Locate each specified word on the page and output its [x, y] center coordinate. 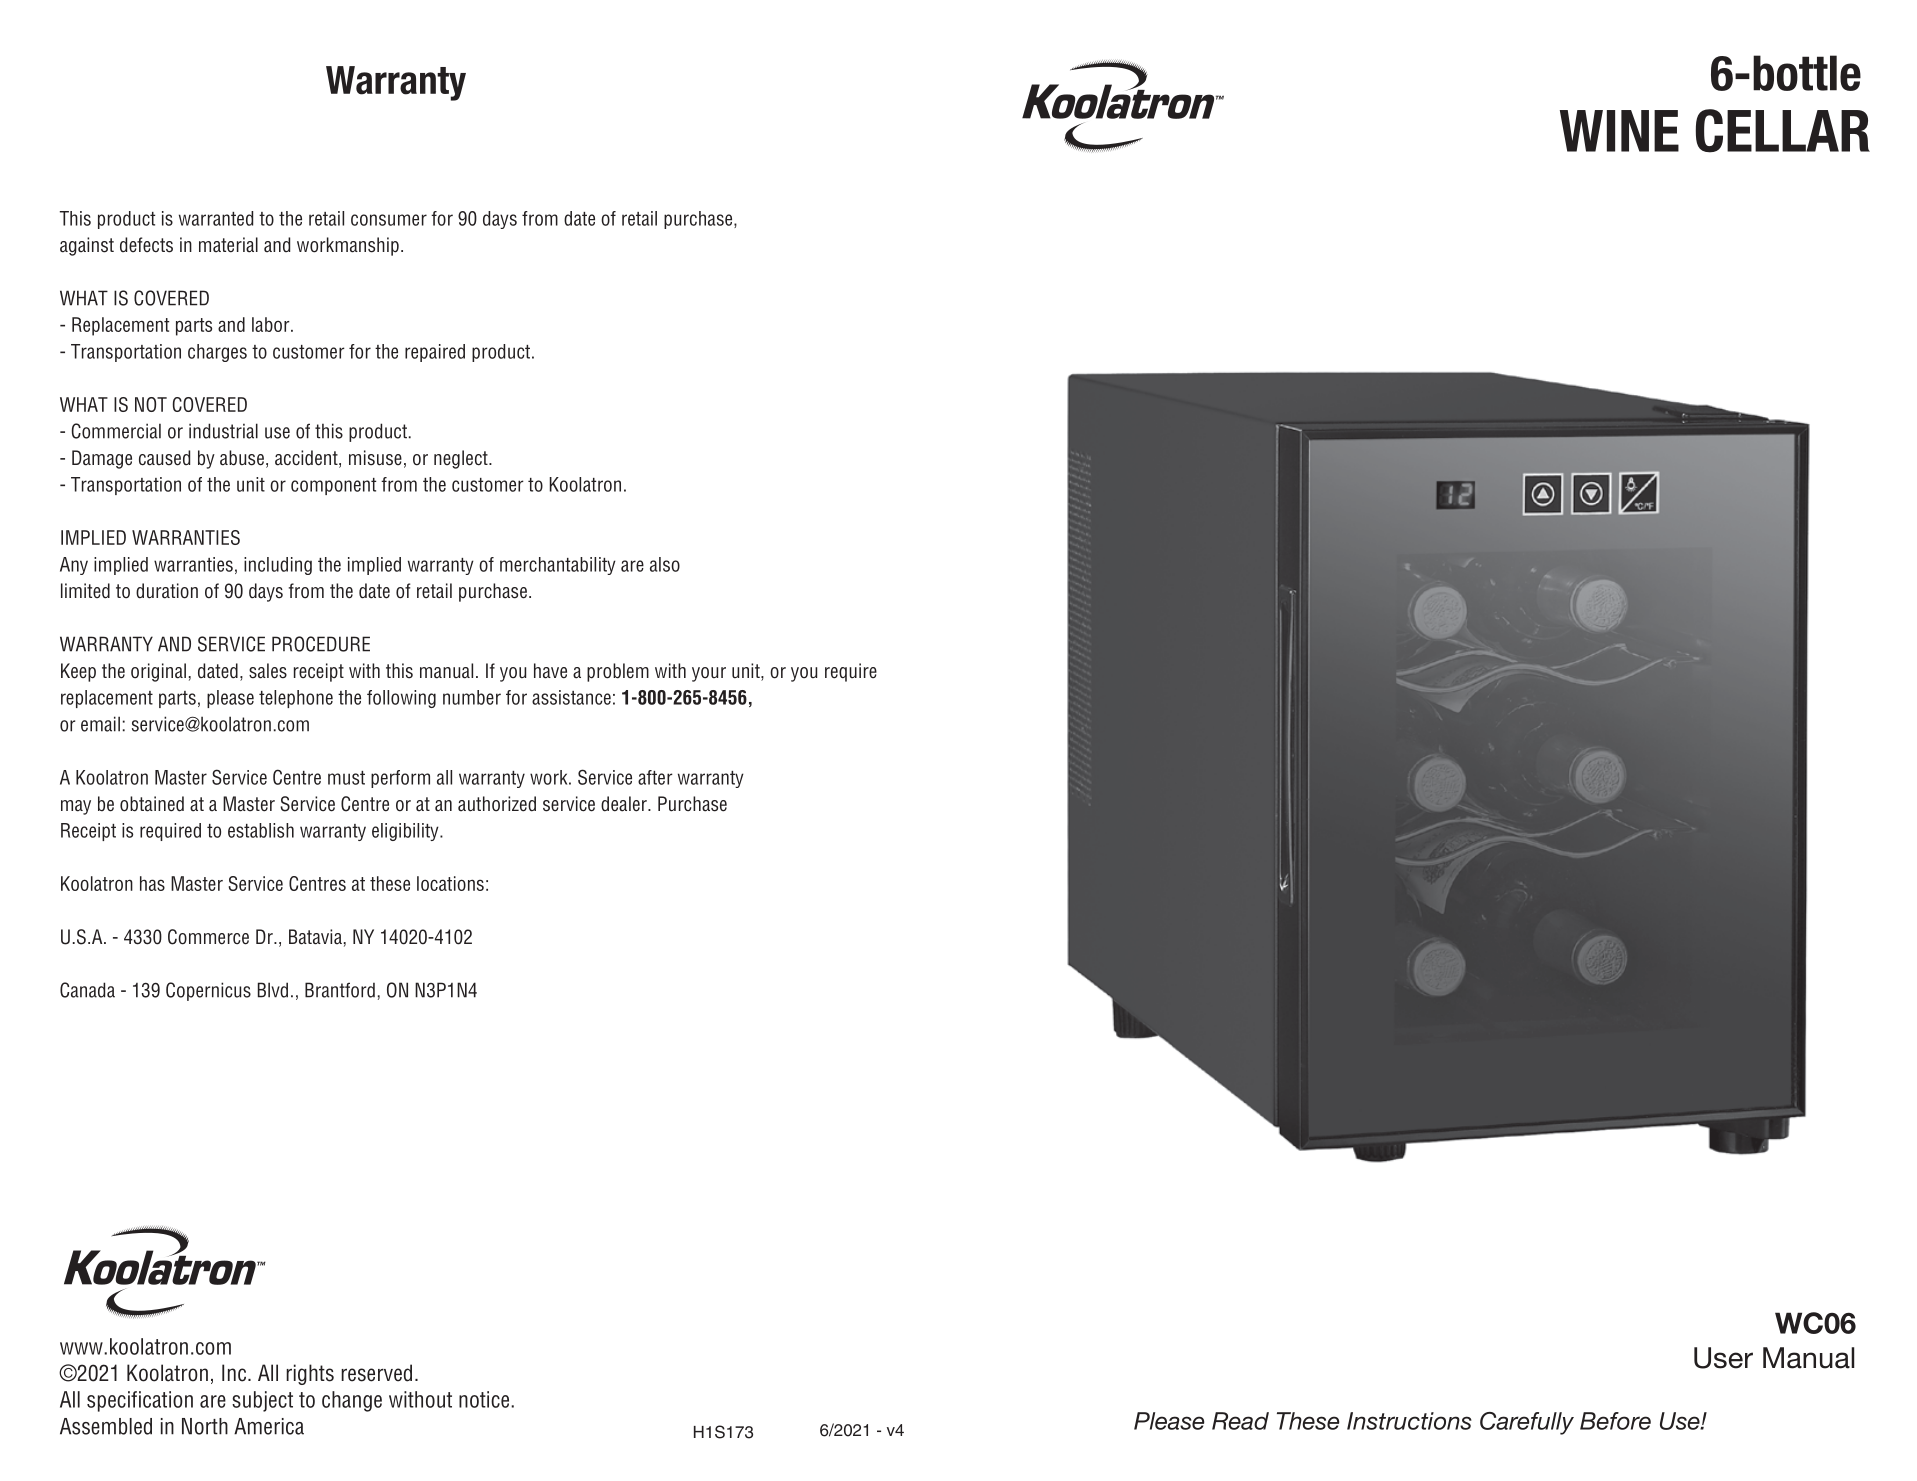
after [655, 777]
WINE [1619, 131]
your [709, 674]
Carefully [1527, 1423]
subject [262, 1401]
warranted [216, 218]
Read [1240, 1421]
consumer [389, 220]
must [346, 778]
